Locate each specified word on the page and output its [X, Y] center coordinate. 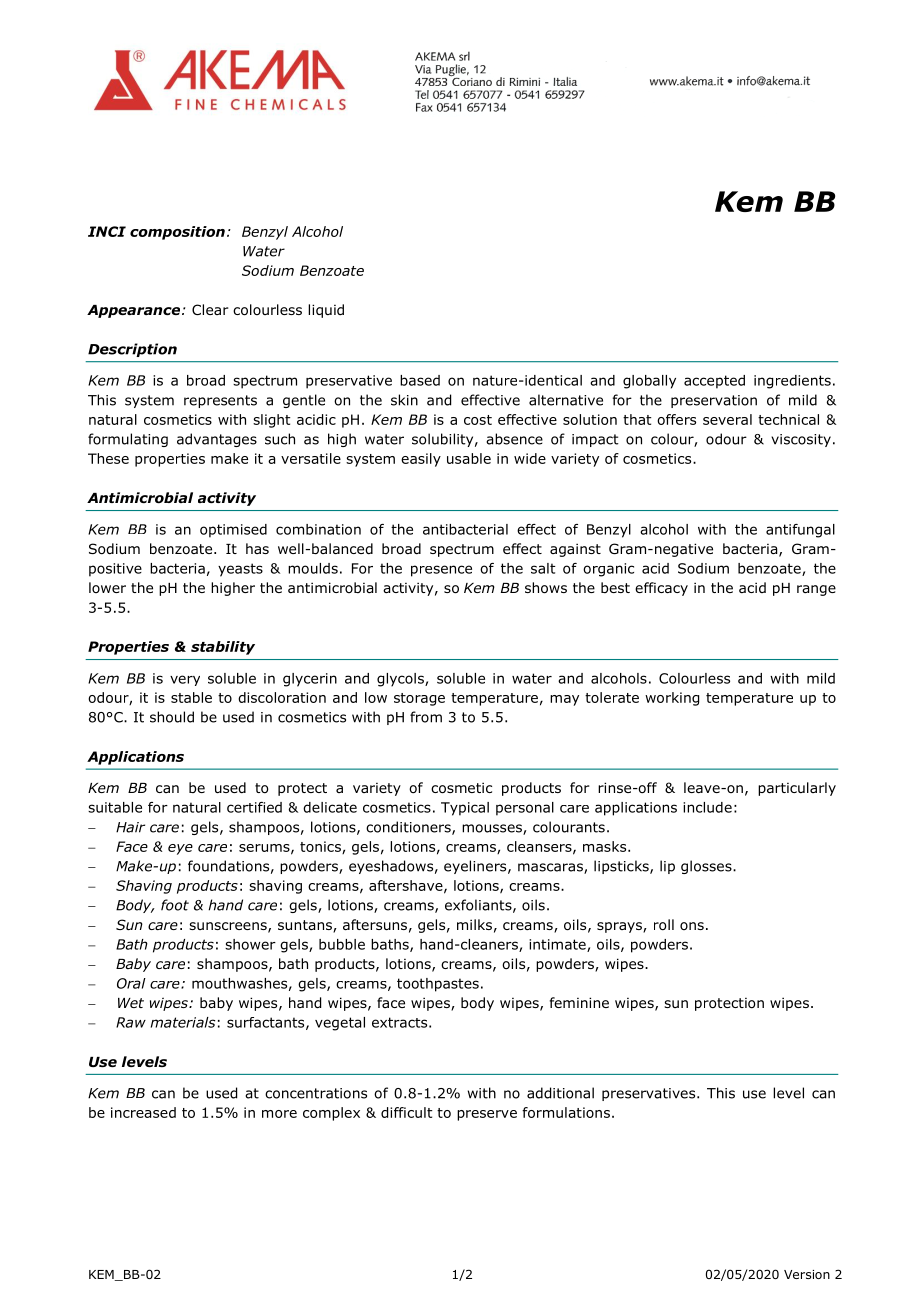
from [426, 717]
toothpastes [438, 985]
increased [143, 1112]
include [707, 807]
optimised [233, 531]
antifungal [800, 531]
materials [183, 1022]
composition [177, 233]
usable [469, 458]
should [172, 717]
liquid [326, 311]
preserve [487, 1115]
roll [664, 925]
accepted [714, 382]
